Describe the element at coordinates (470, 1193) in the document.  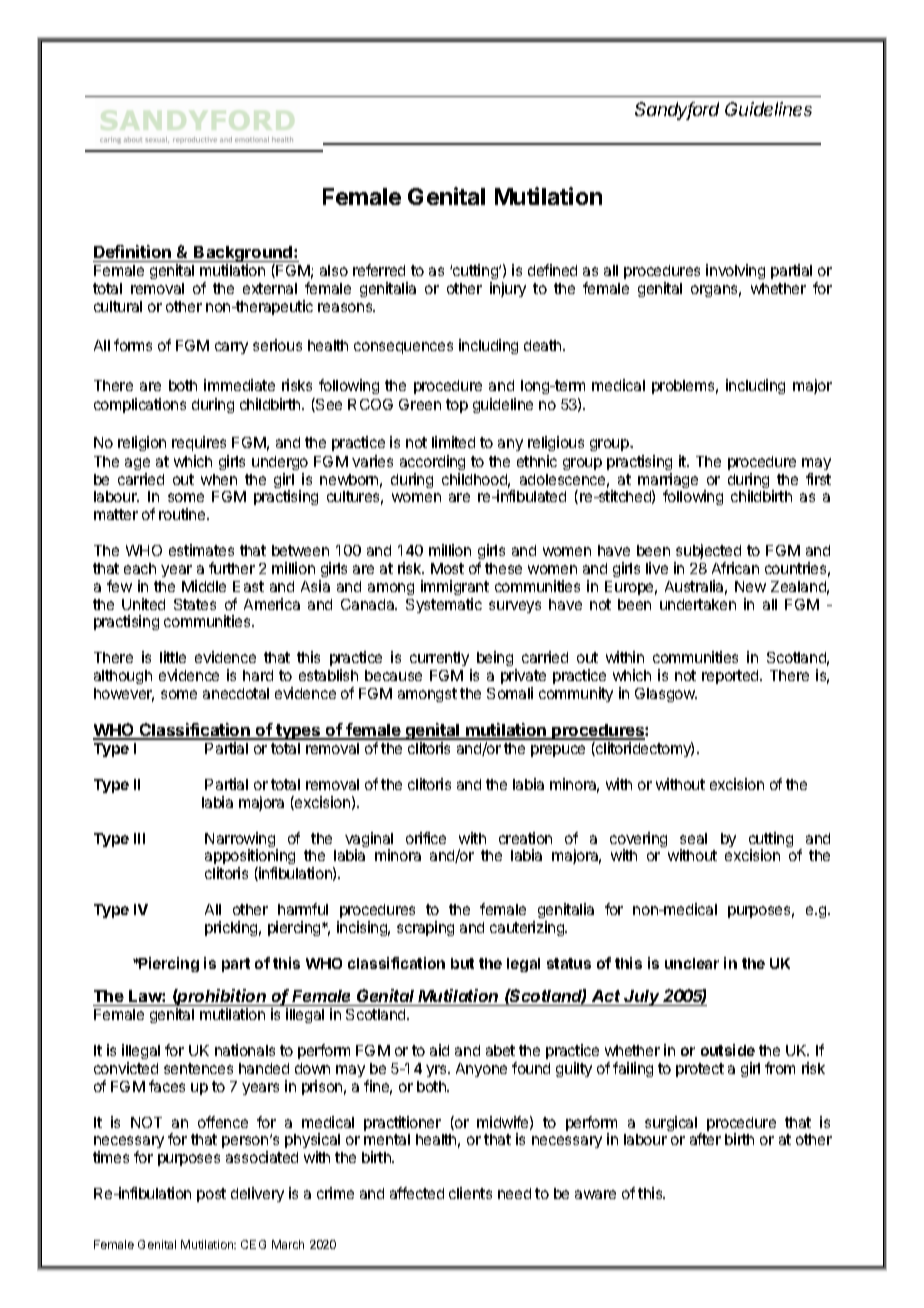
I see `clients` at that location.
